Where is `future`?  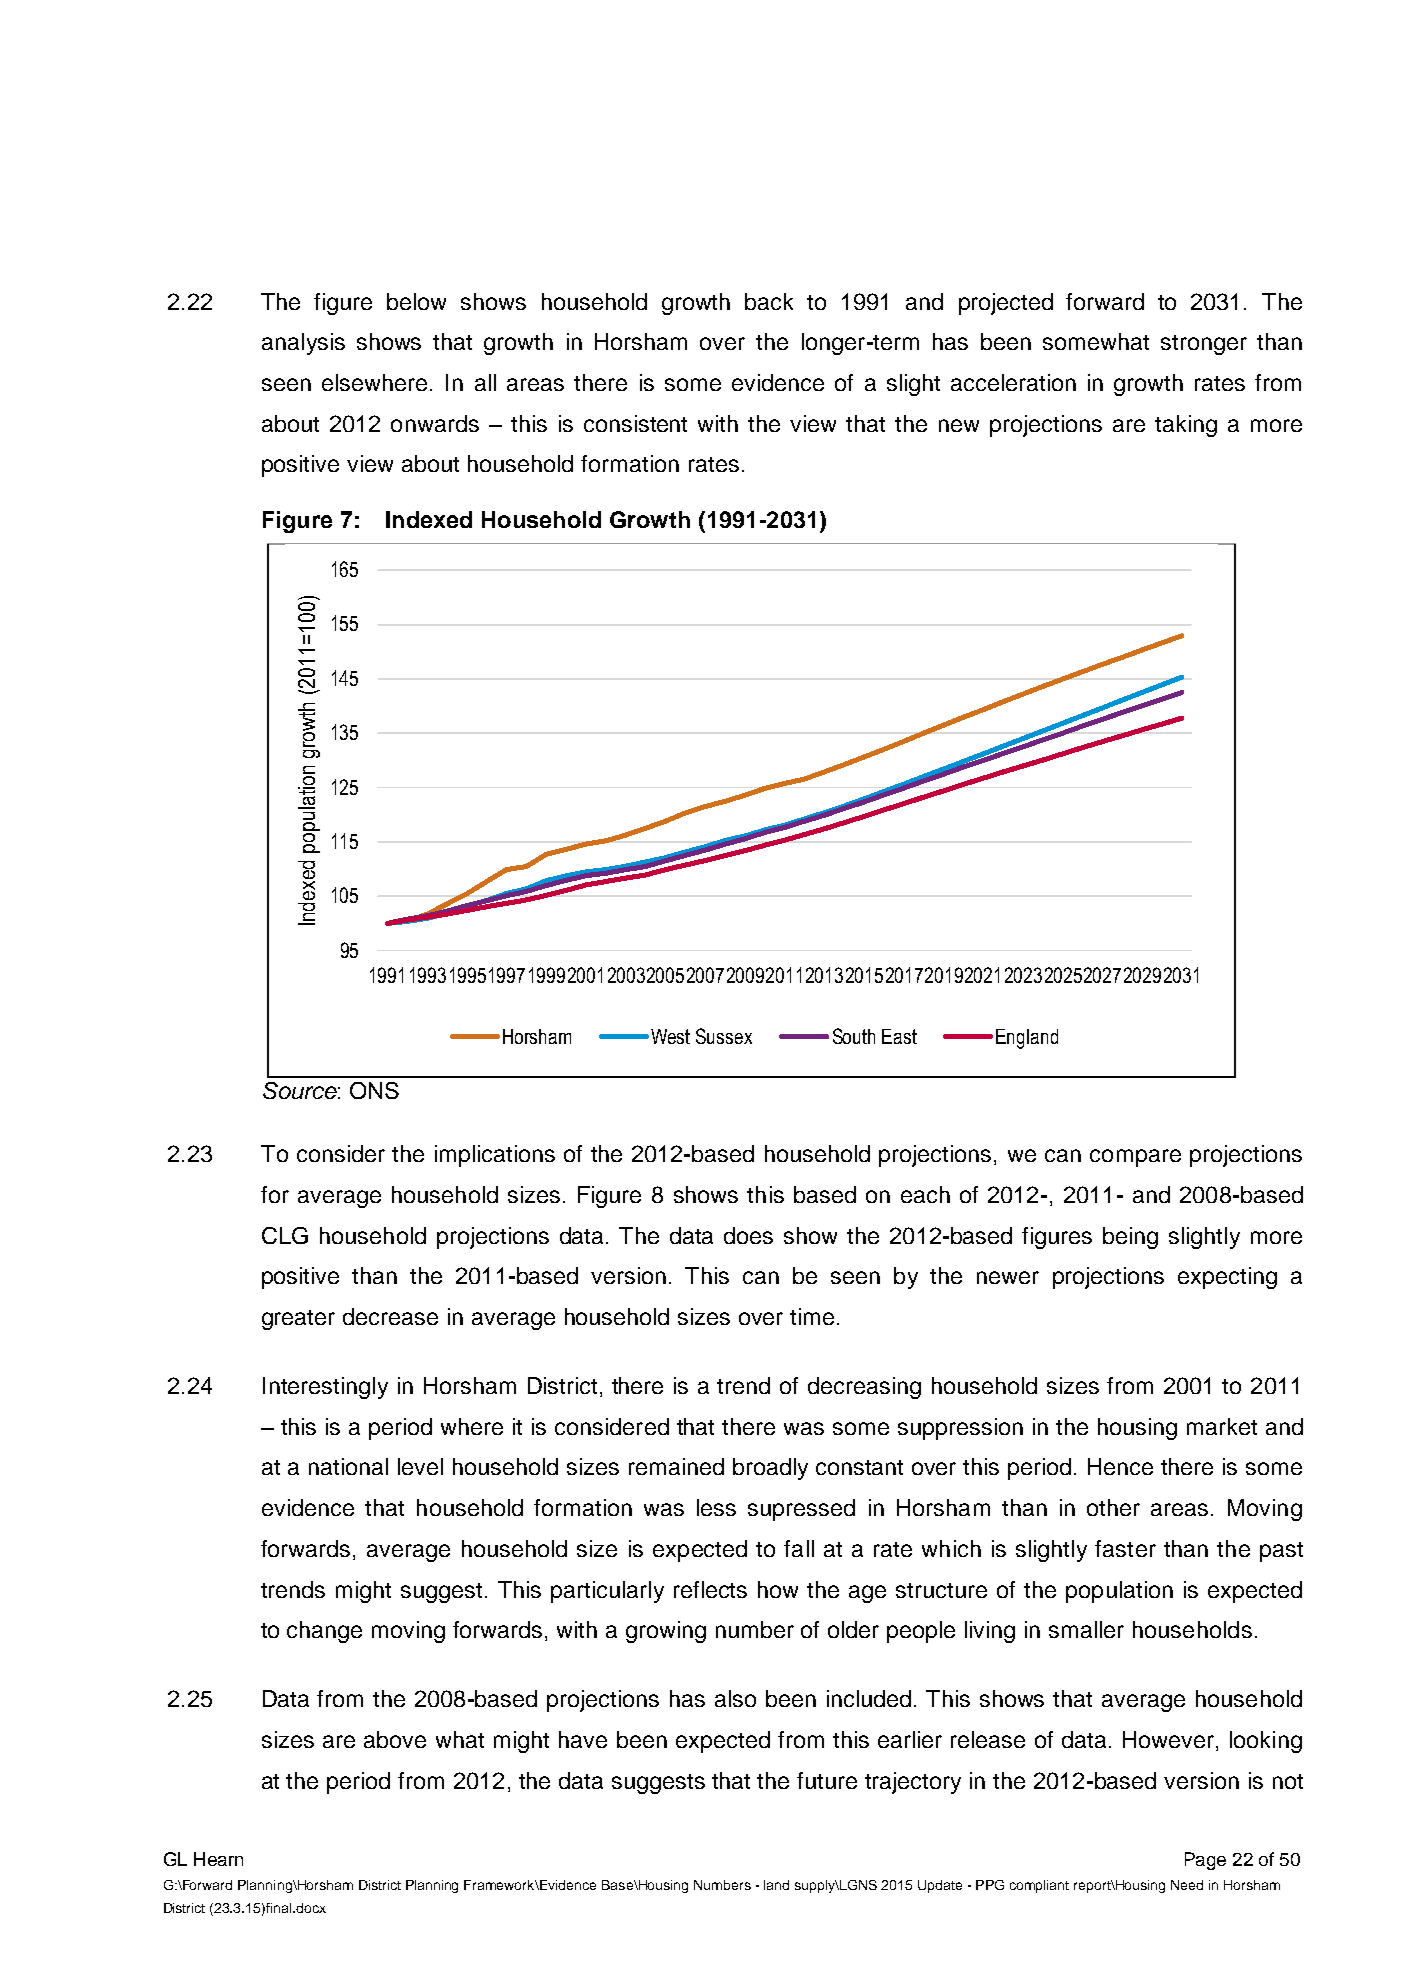
future is located at coordinates (827, 1780).
